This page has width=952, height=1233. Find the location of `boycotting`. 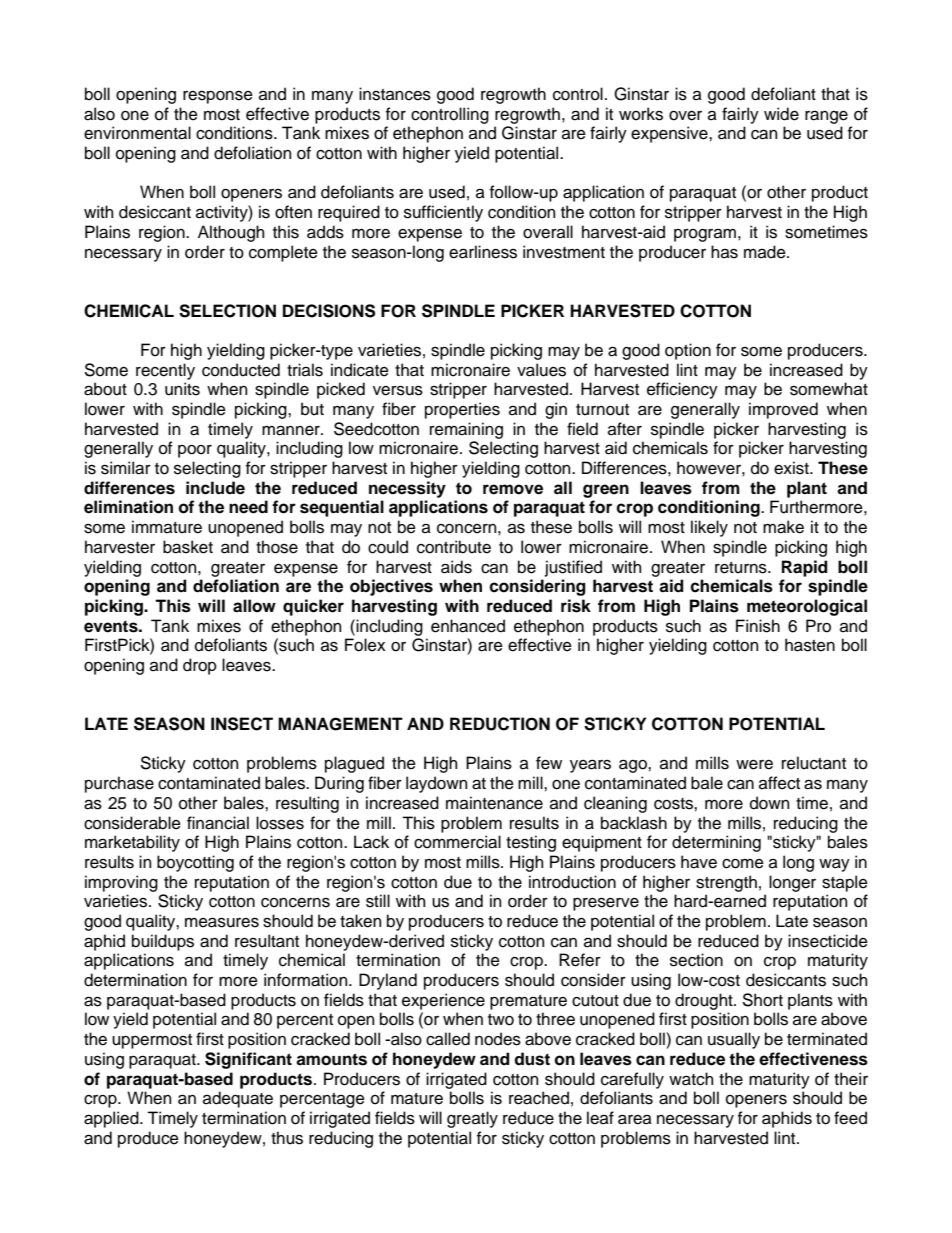

boycotting is located at coordinates (195, 863).
